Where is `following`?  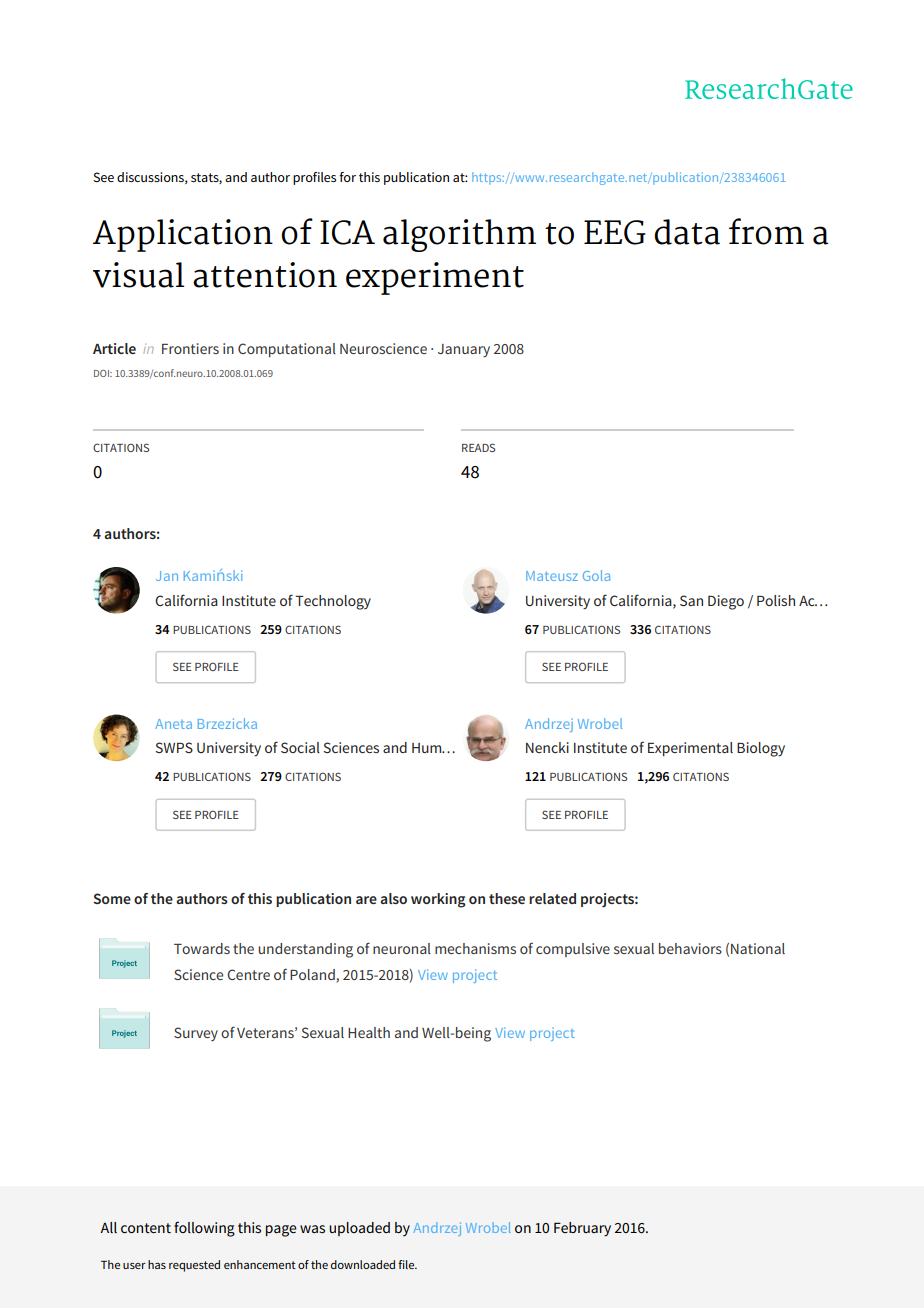 following is located at coordinates (204, 1229).
